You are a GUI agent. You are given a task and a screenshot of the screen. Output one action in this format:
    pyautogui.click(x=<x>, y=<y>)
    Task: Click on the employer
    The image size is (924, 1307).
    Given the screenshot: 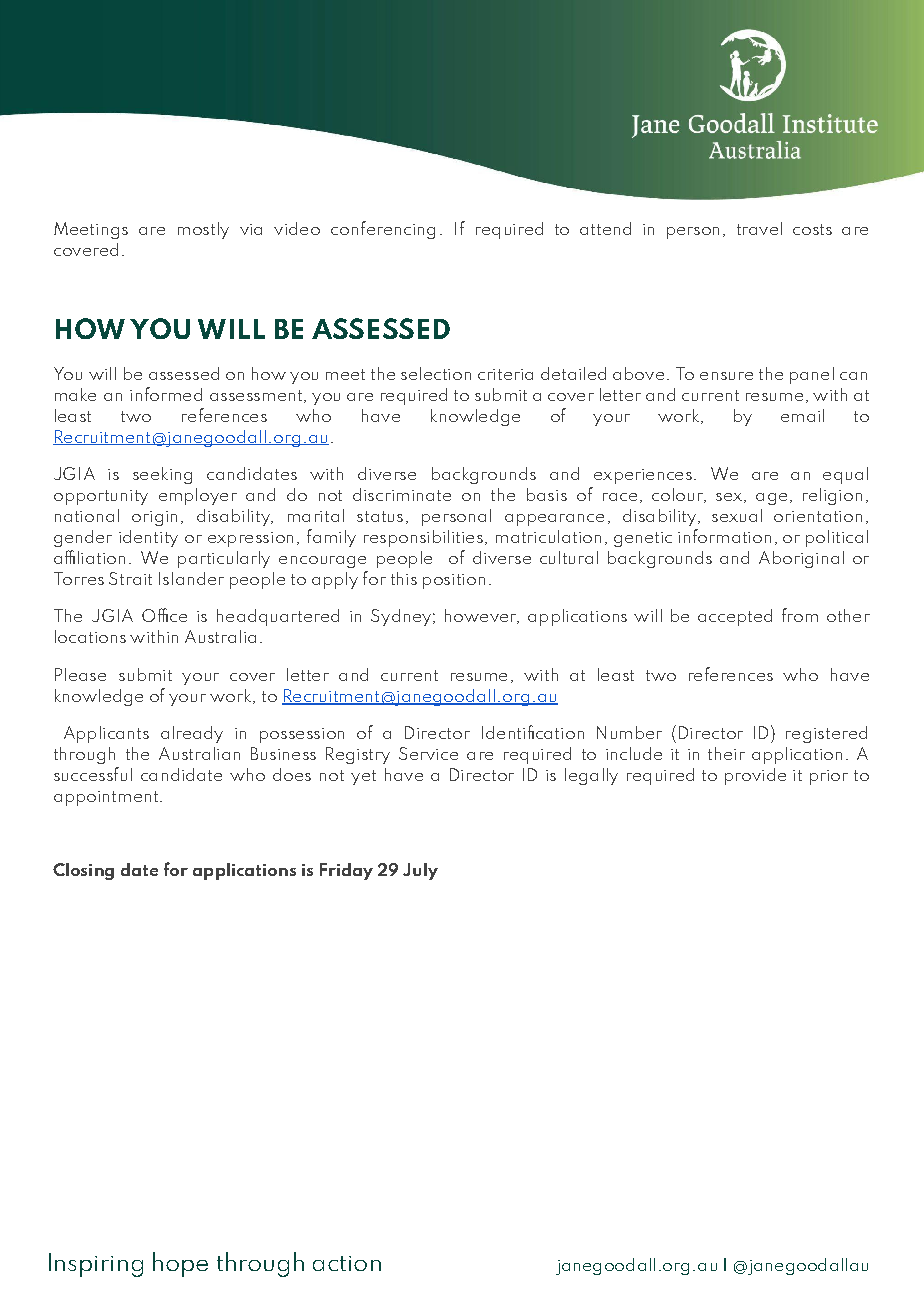 What is the action you would take?
    pyautogui.click(x=198, y=496)
